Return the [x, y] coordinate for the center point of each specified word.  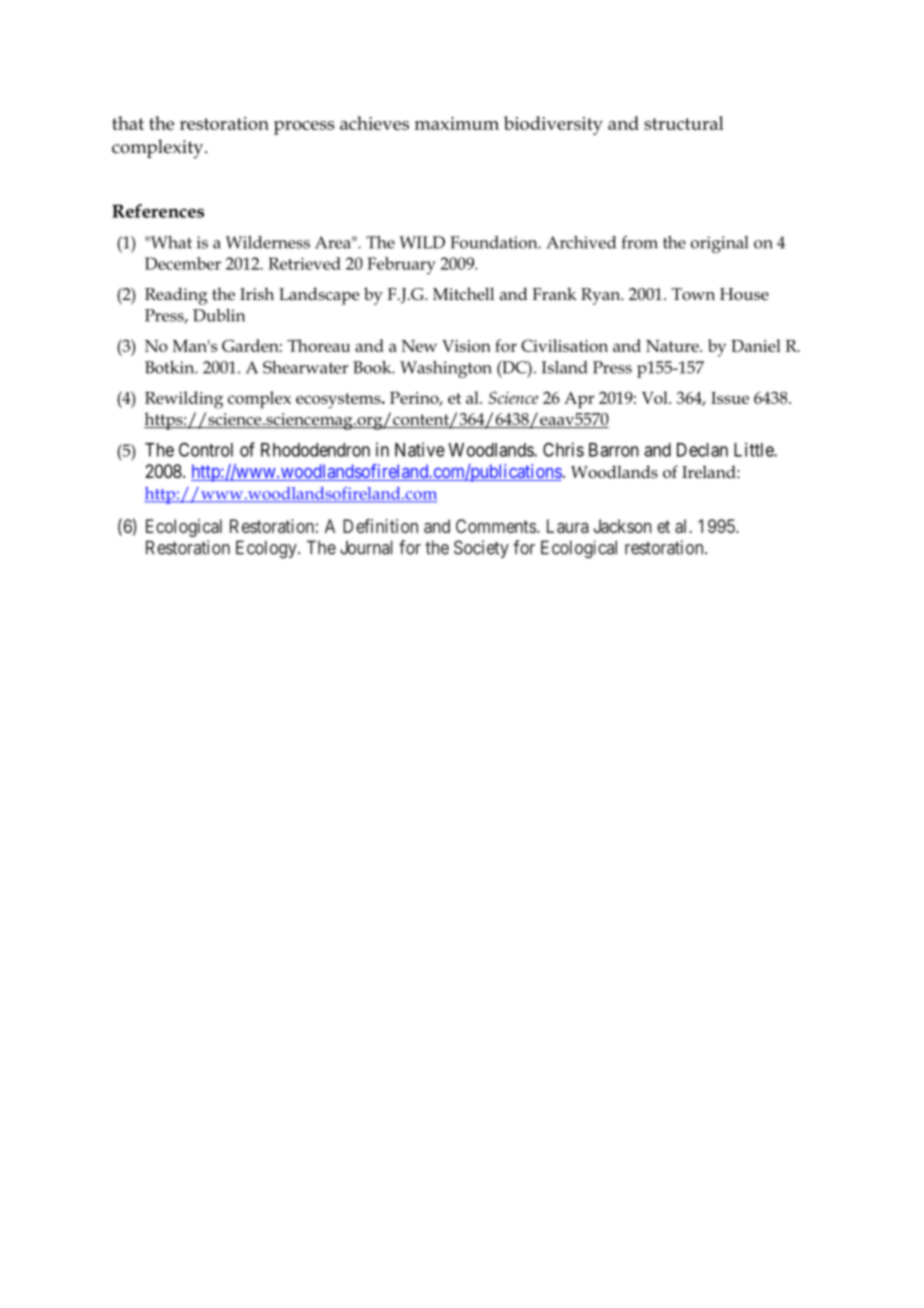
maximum [457, 123]
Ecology [267, 549]
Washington [446, 369]
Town [693, 294]
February [401, 266]
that [128, 123]
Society [481, 549]
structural [684, 123]
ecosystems [339, 401]
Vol [656, 397]
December [183, 263]
